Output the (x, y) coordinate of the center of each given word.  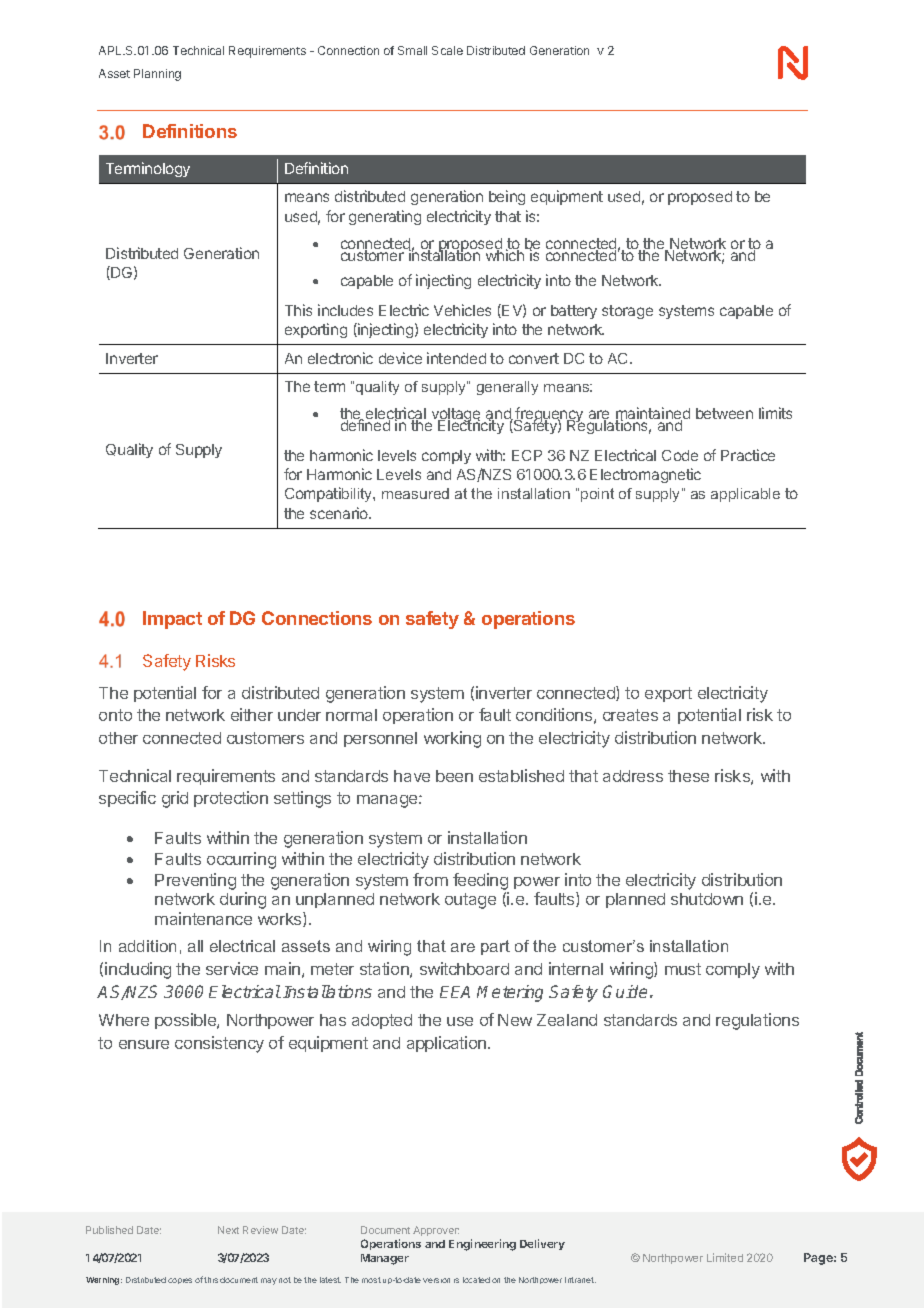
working (452, 739)
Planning (157, 75)
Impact (172, 620)
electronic (340, 358)
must (683, 969)
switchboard (464, 968)
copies (180, 1281)
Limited (725, 1257)
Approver (436, 1231)
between (724, 413)
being (507, 197)
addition (147, 946)
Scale (447, 50)
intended (456, 358)
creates (630, 715)
